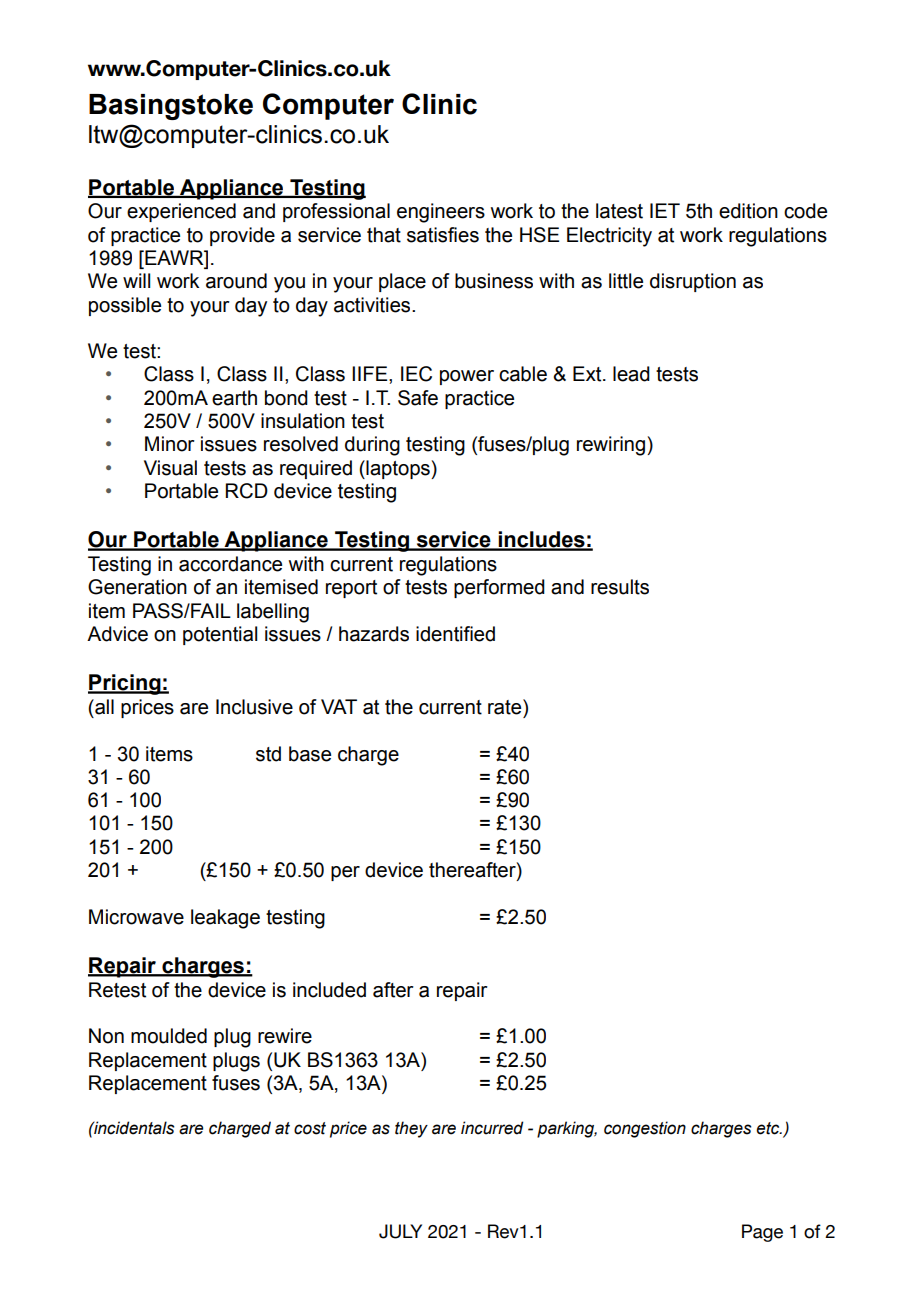 The image size is (924, 1308). What do you see at coordinates (220, 635) in the screenshot?
I see `potential` at bounding box center [220, 635].
